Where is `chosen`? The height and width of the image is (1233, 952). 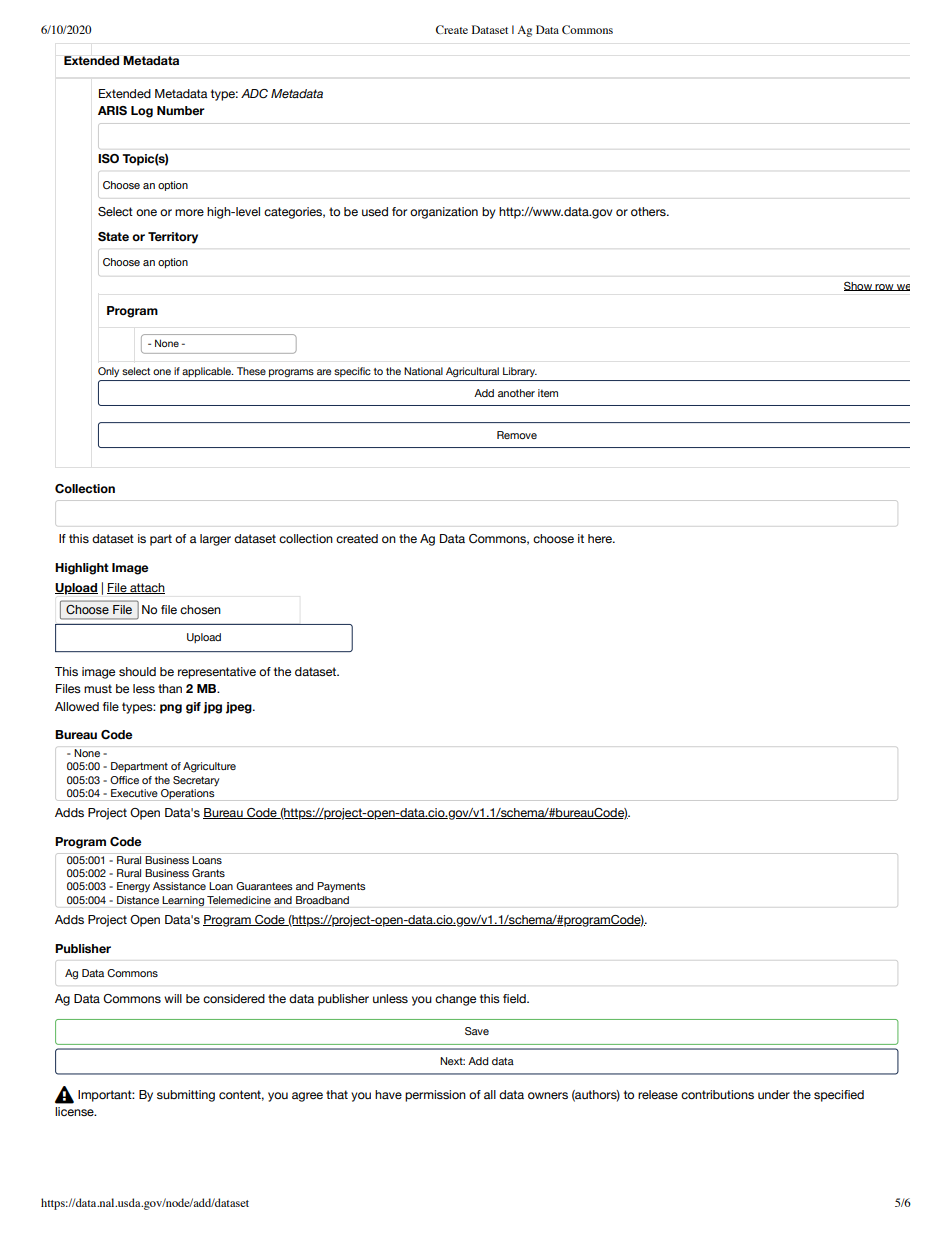
chosen is located at coordinates (200, 609).
